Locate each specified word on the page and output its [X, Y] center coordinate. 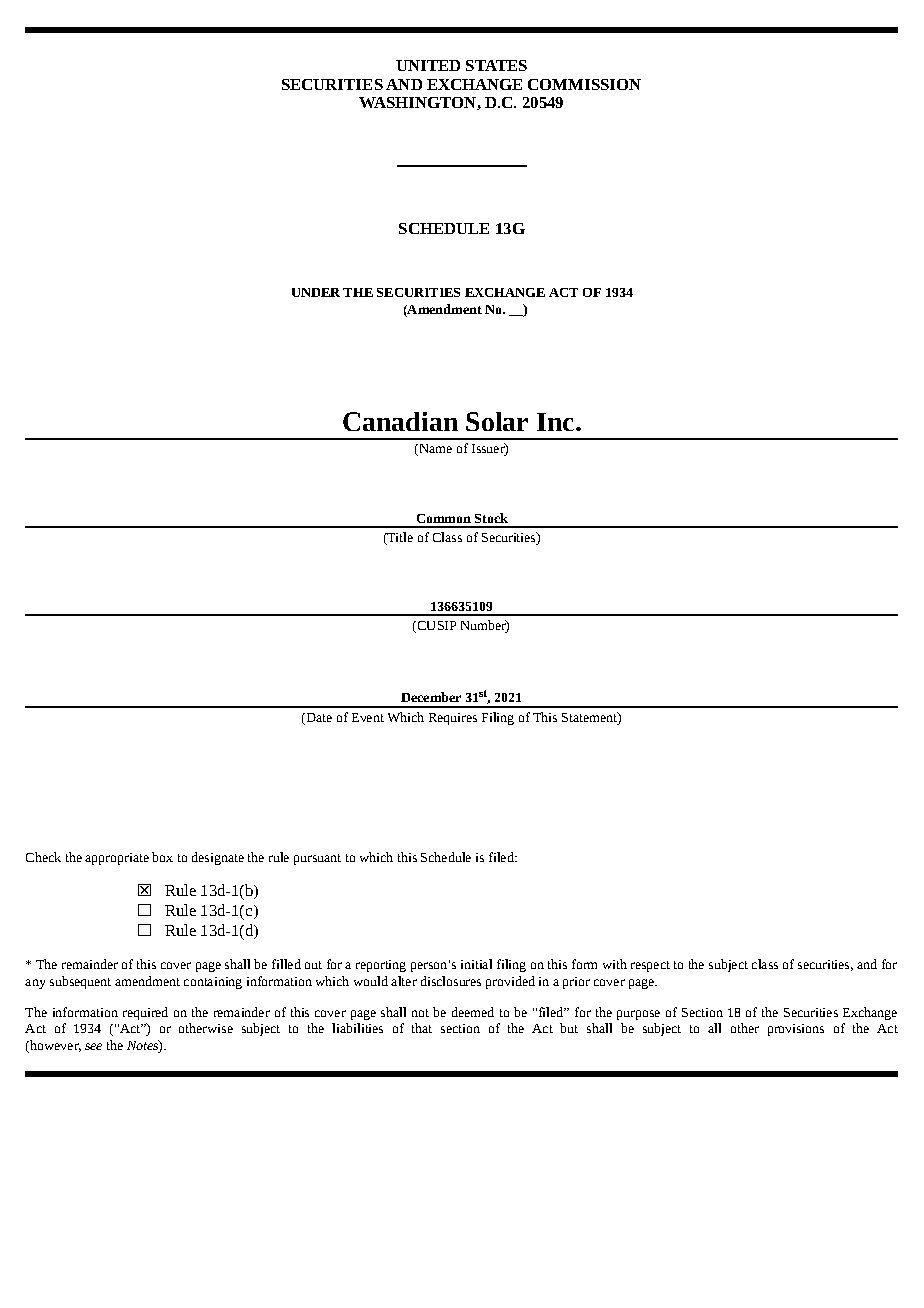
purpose [638, 1015]
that [422, 1028]
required [145, 1013]
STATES [496, 65]
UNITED [428, 65]
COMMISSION [584, 84]
